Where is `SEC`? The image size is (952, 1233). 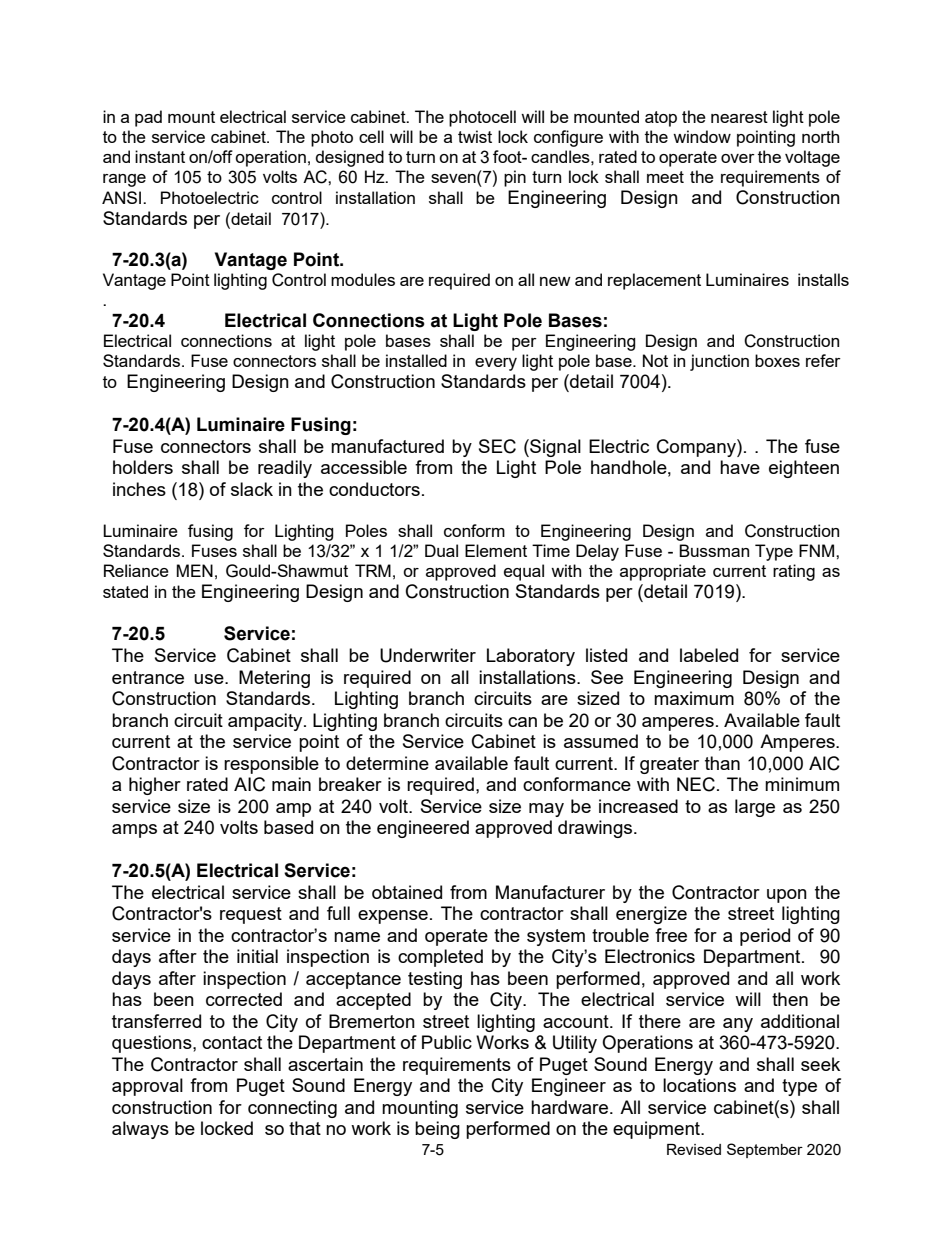
SEC is located at coordinates (497, 446).
